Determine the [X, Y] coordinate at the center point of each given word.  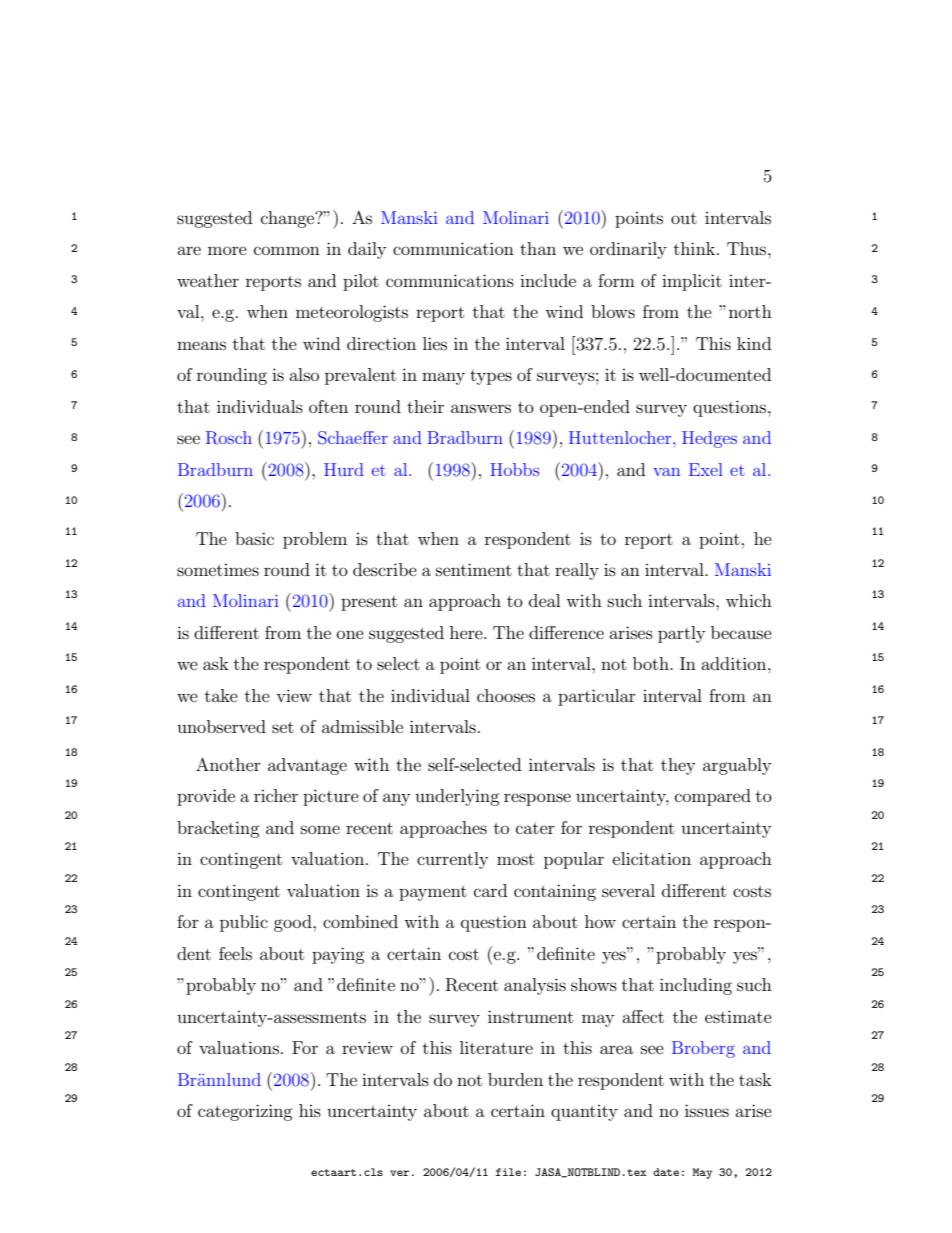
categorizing [245, 1112]
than [538, 248]
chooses [506, 695]
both [652, 663]
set [283, 727]
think [696, 248]
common [287, 250]
